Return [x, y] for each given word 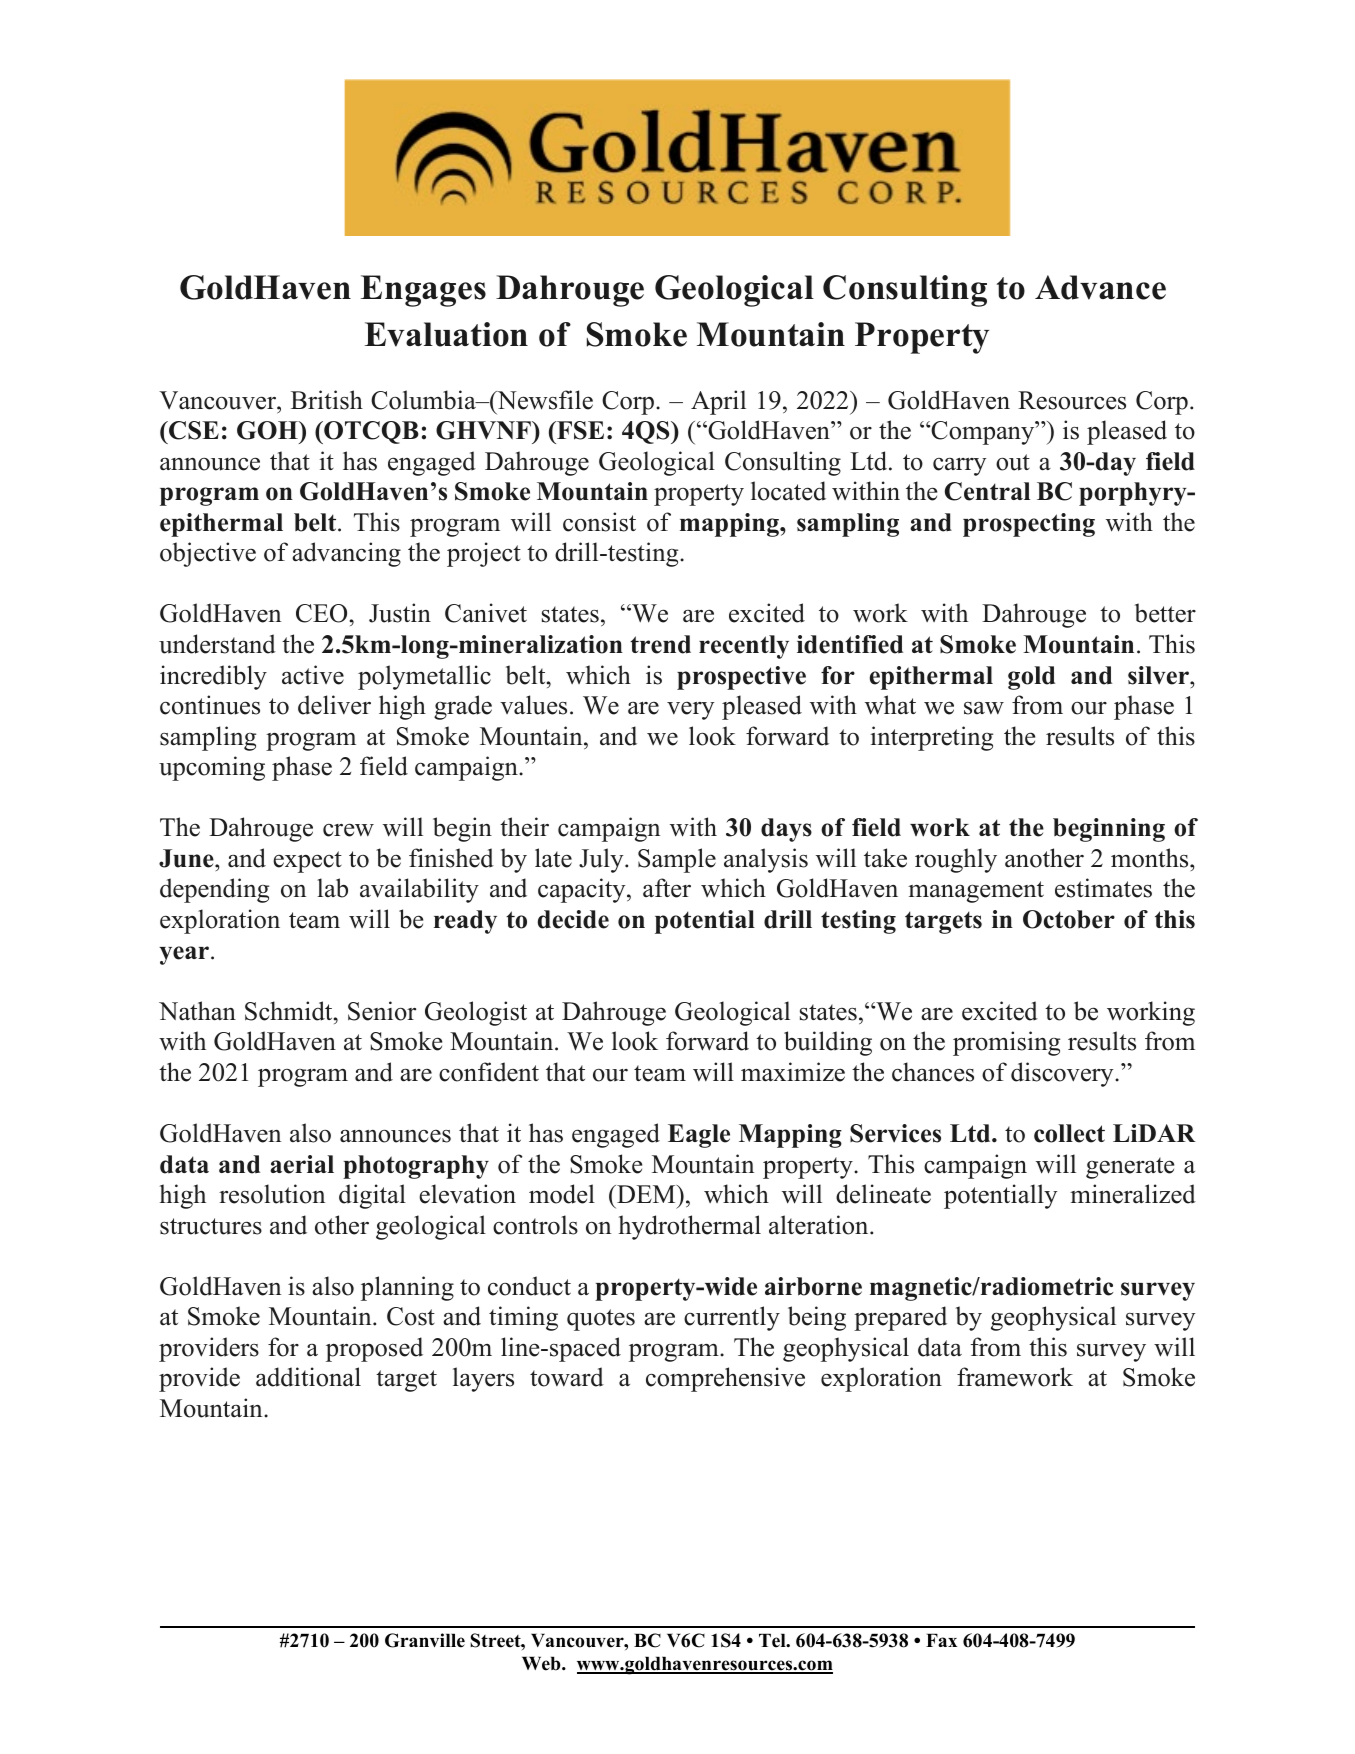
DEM [646, 1194]
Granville [425, 1640]
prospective [741, 678]
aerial [302, 1164]
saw [984, 708]
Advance [1100, 287]
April [718, 402]
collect [1069, 1133]
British [327, 400]
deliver [334, 705]
